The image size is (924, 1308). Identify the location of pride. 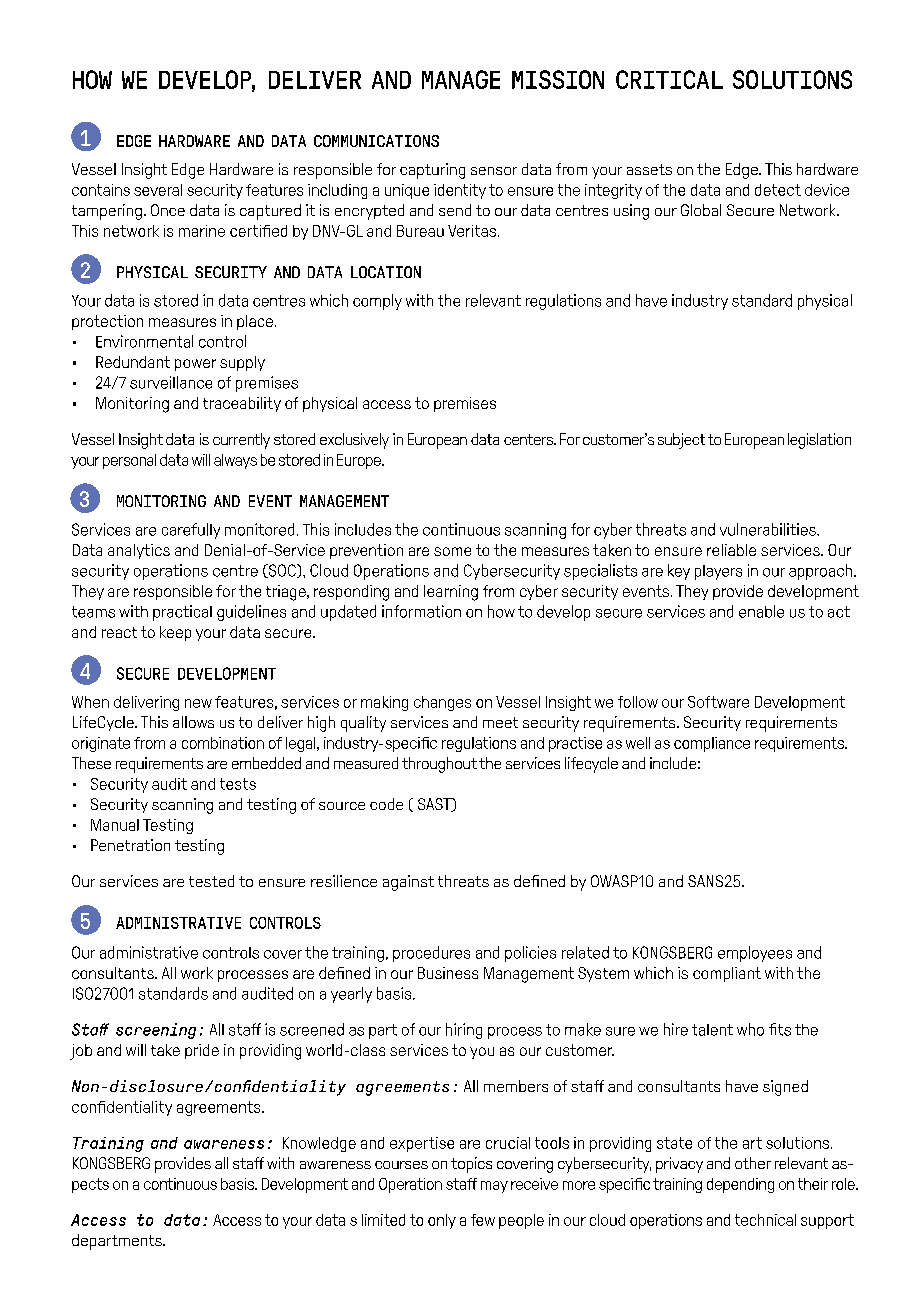
(202, 1051).
